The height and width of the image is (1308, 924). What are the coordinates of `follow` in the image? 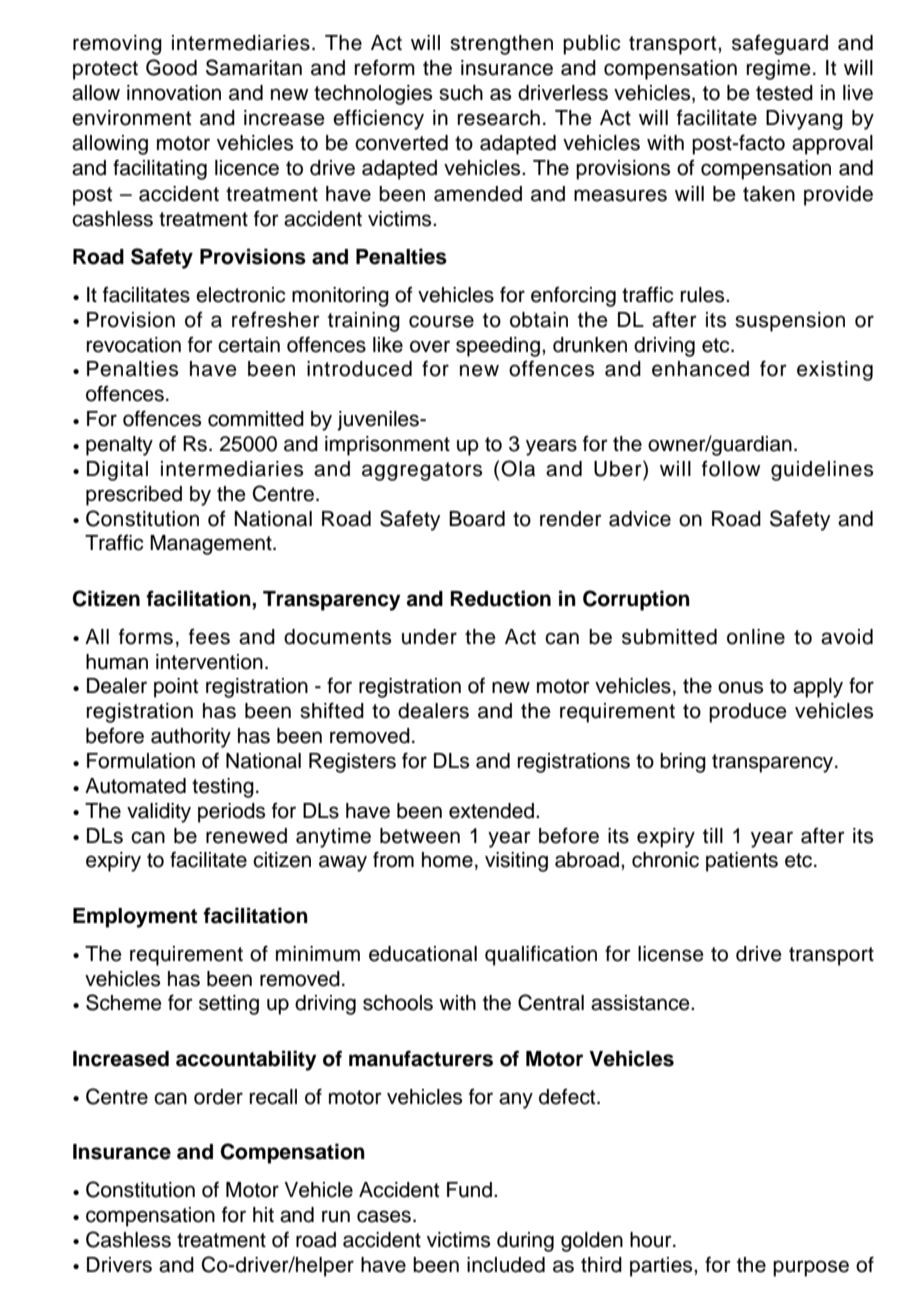 It's located at (731, 468).
